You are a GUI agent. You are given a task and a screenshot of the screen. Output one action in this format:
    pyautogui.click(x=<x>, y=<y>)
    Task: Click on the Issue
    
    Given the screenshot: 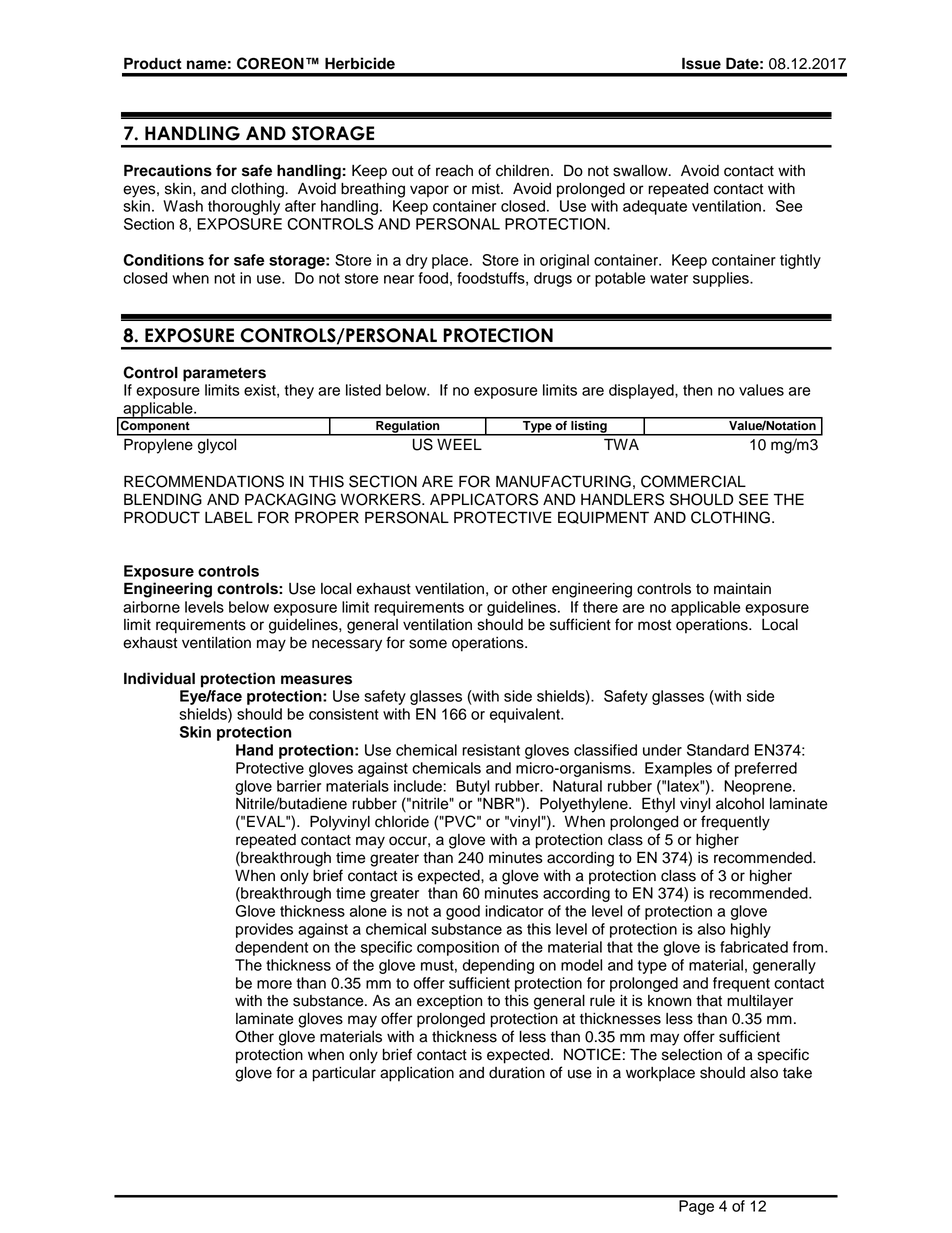 What is the action you would take?
    pyautogui.click(x=701, y=64)
